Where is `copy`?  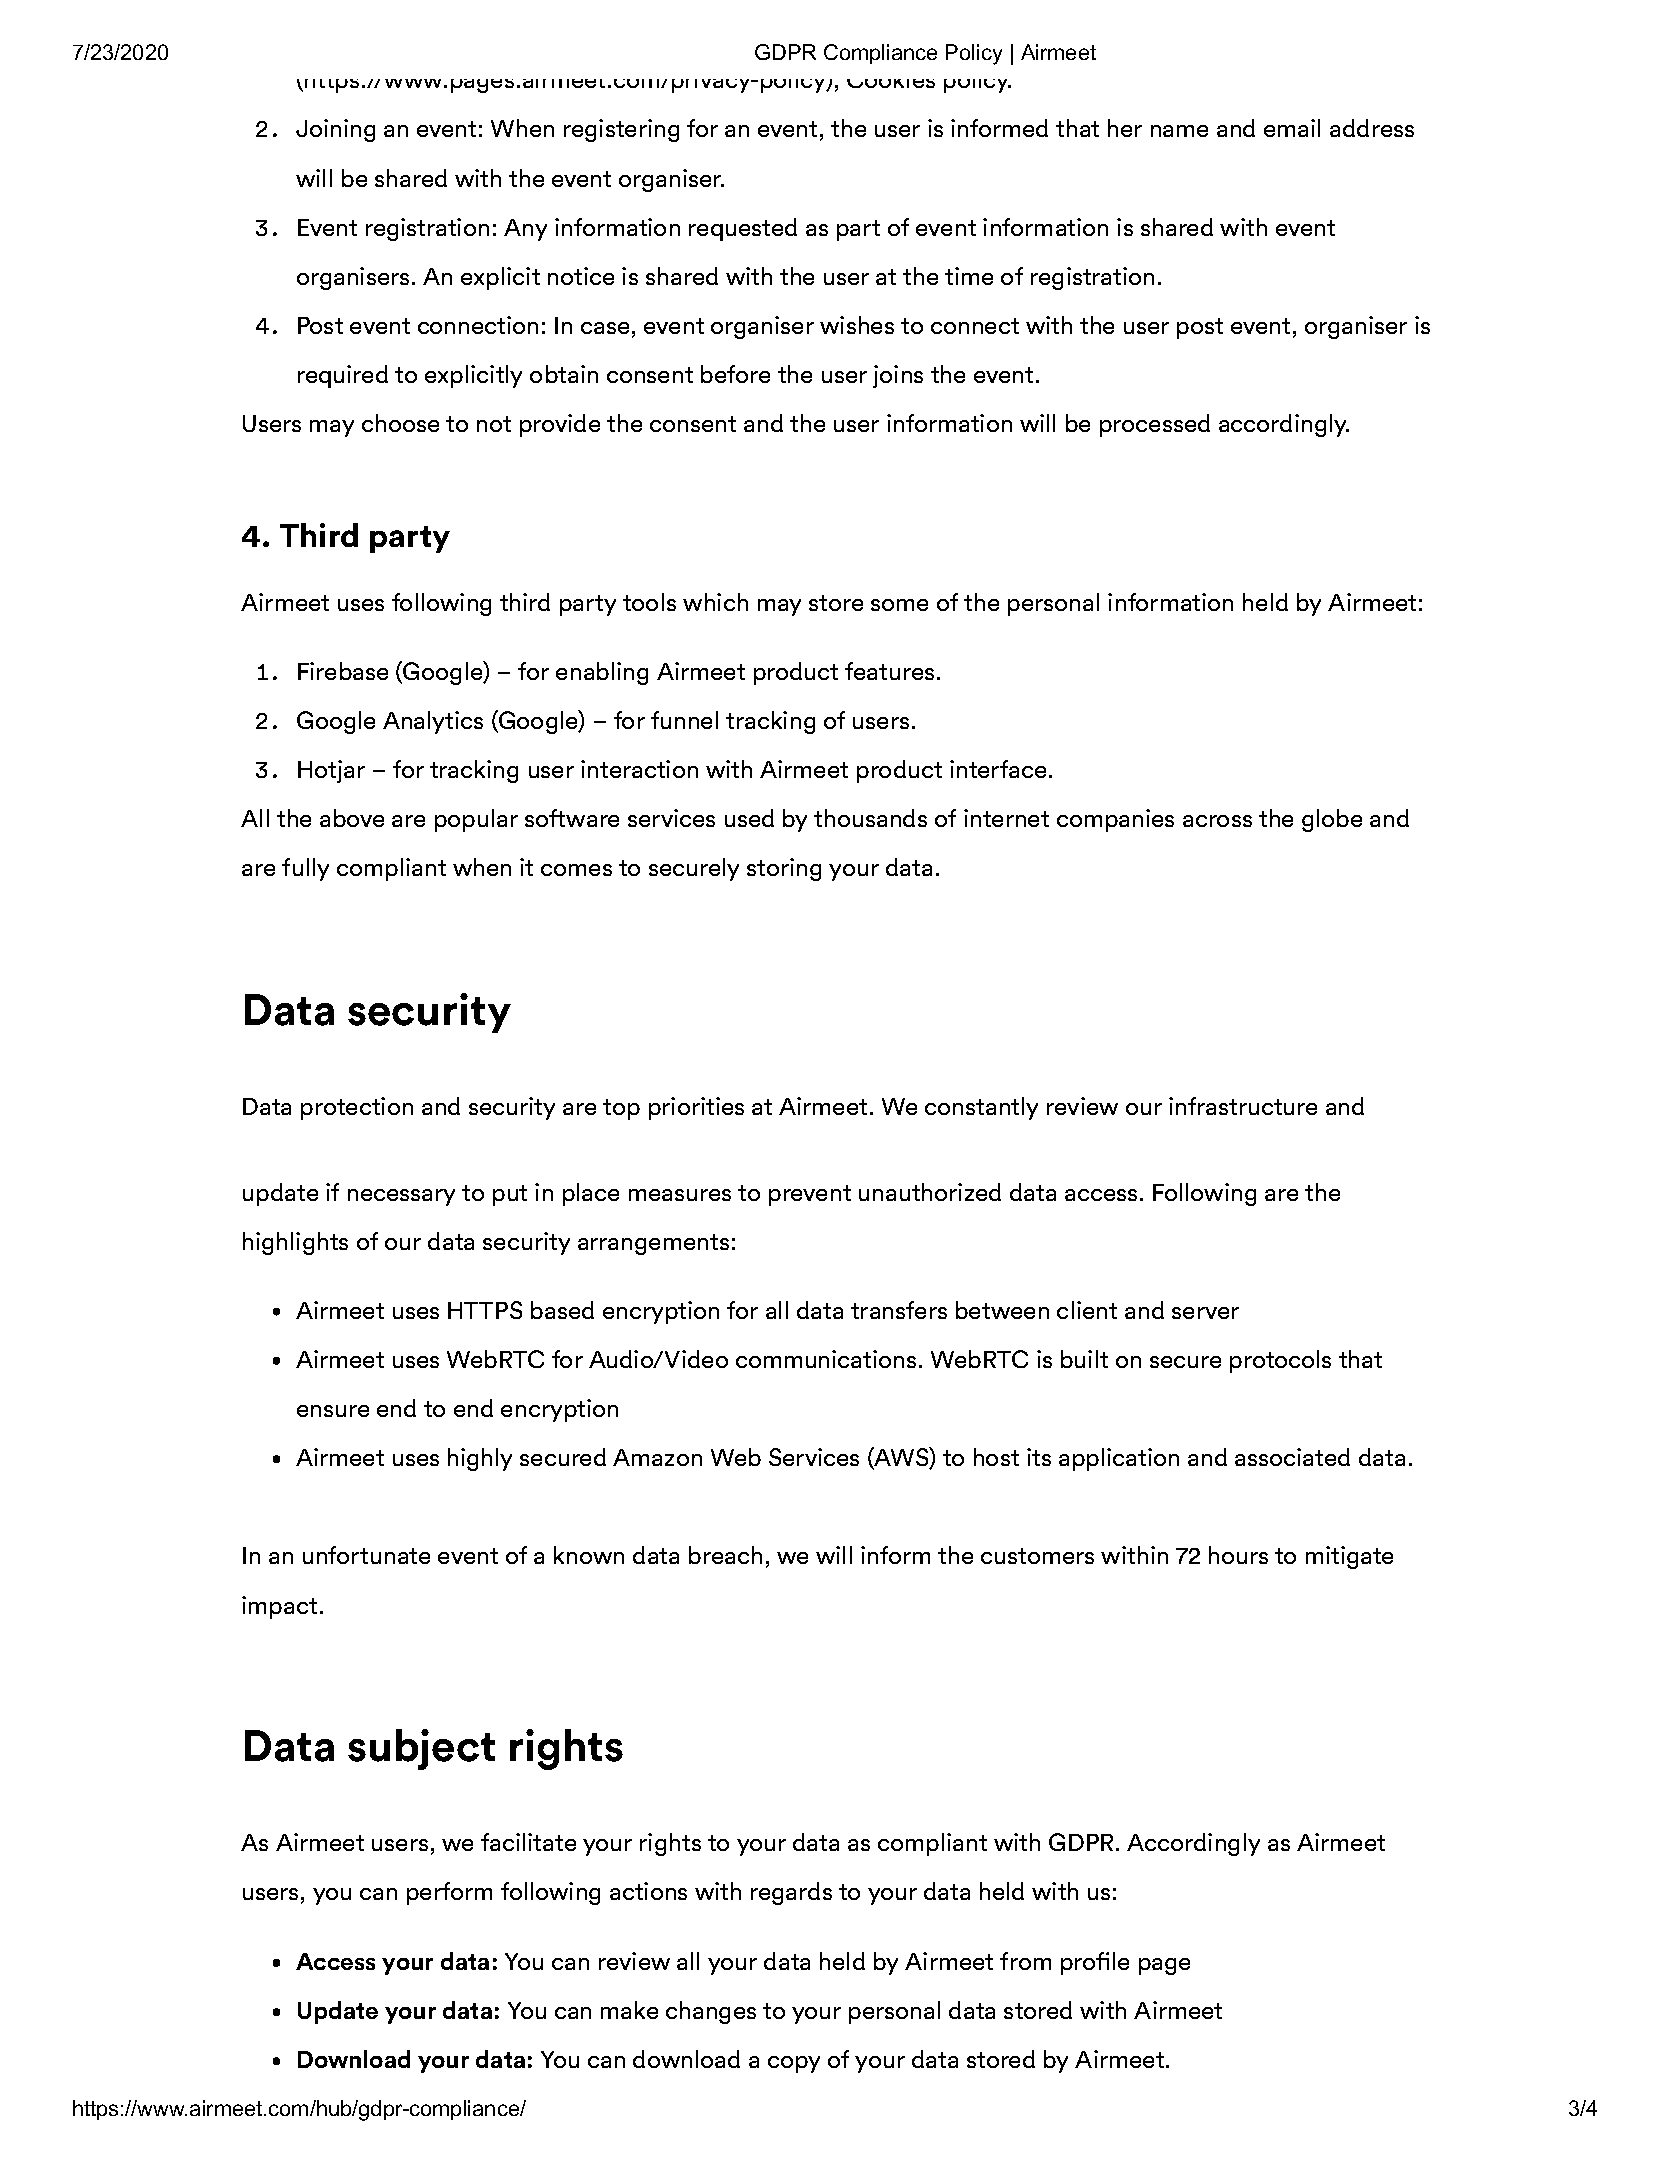
copy is located at coordinates (794, 2064).
